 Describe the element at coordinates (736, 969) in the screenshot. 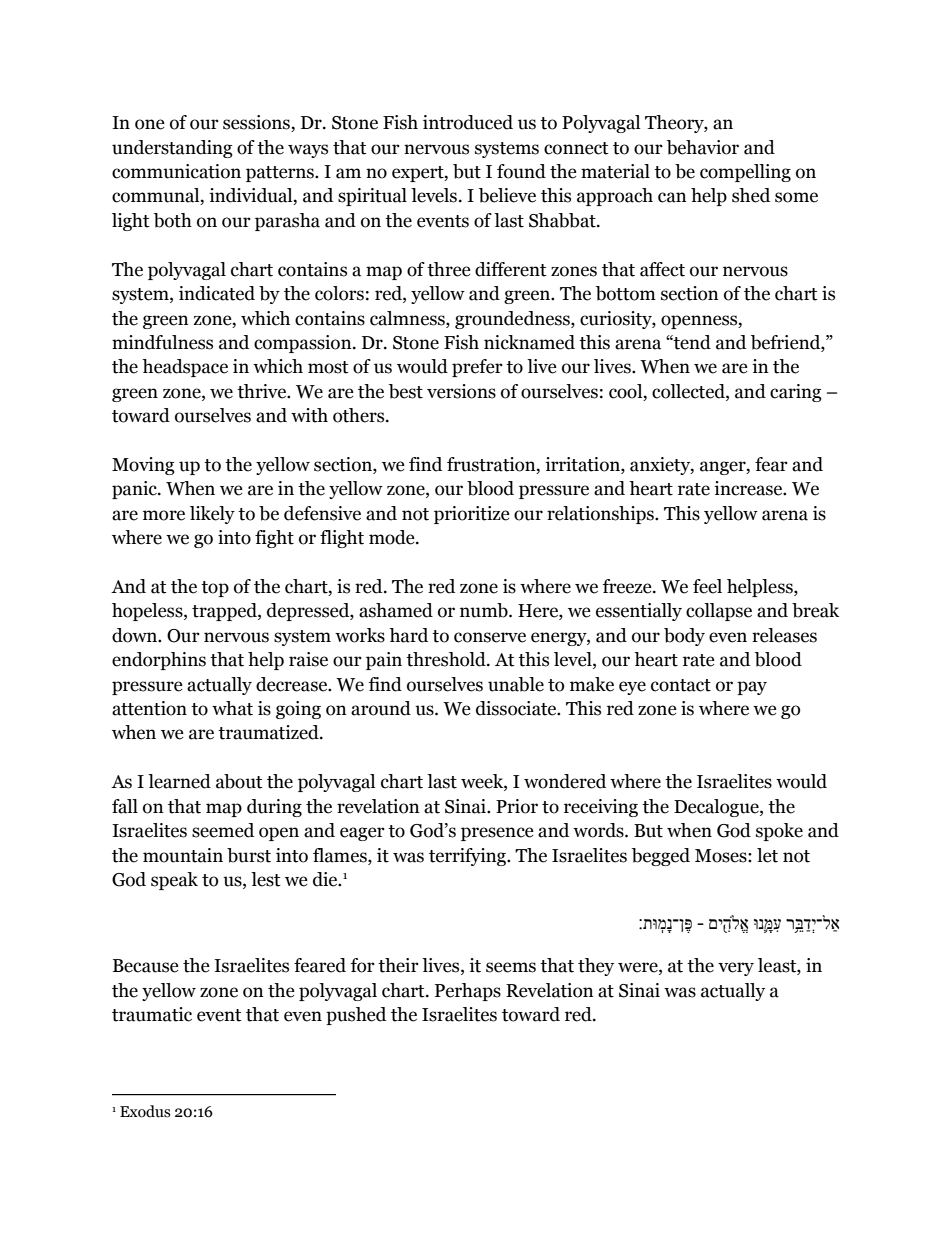

I see `very` at that location.
